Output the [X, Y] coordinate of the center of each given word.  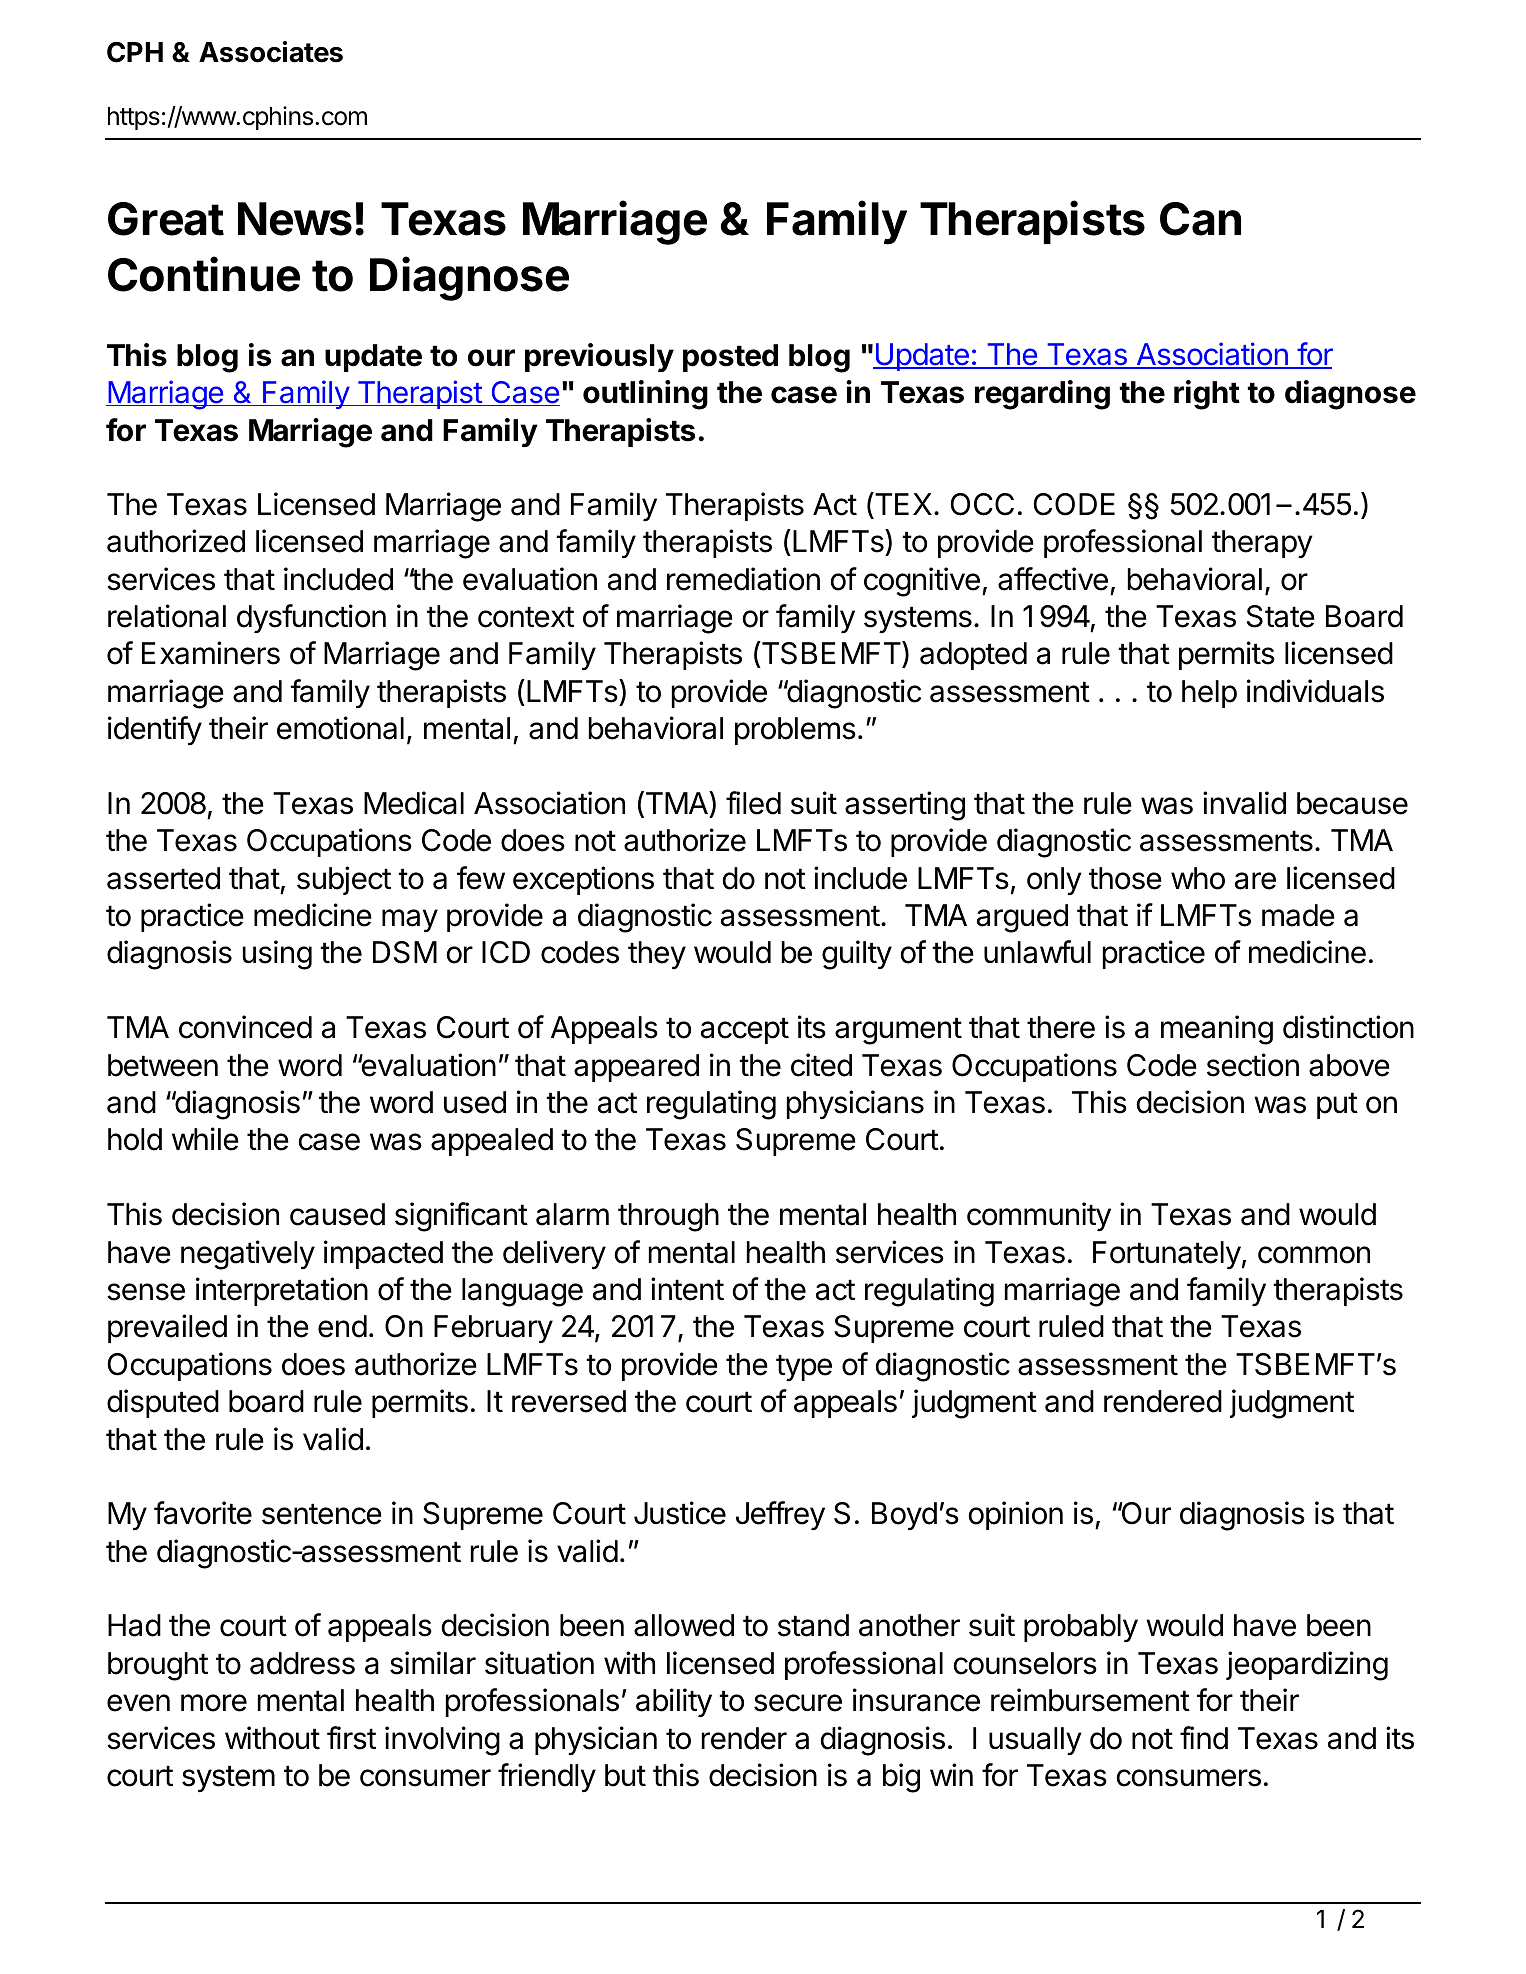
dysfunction [311, 618]
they [657, 955]
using [277, 955]
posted [730, 358]
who [1198, 878]
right [1207, 395]
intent [687, 1289]
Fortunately [1167, 1255]
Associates [271, 52]
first [351, 1738]
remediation [743, 579]
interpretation [282, 1291]
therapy [1262, 544]
